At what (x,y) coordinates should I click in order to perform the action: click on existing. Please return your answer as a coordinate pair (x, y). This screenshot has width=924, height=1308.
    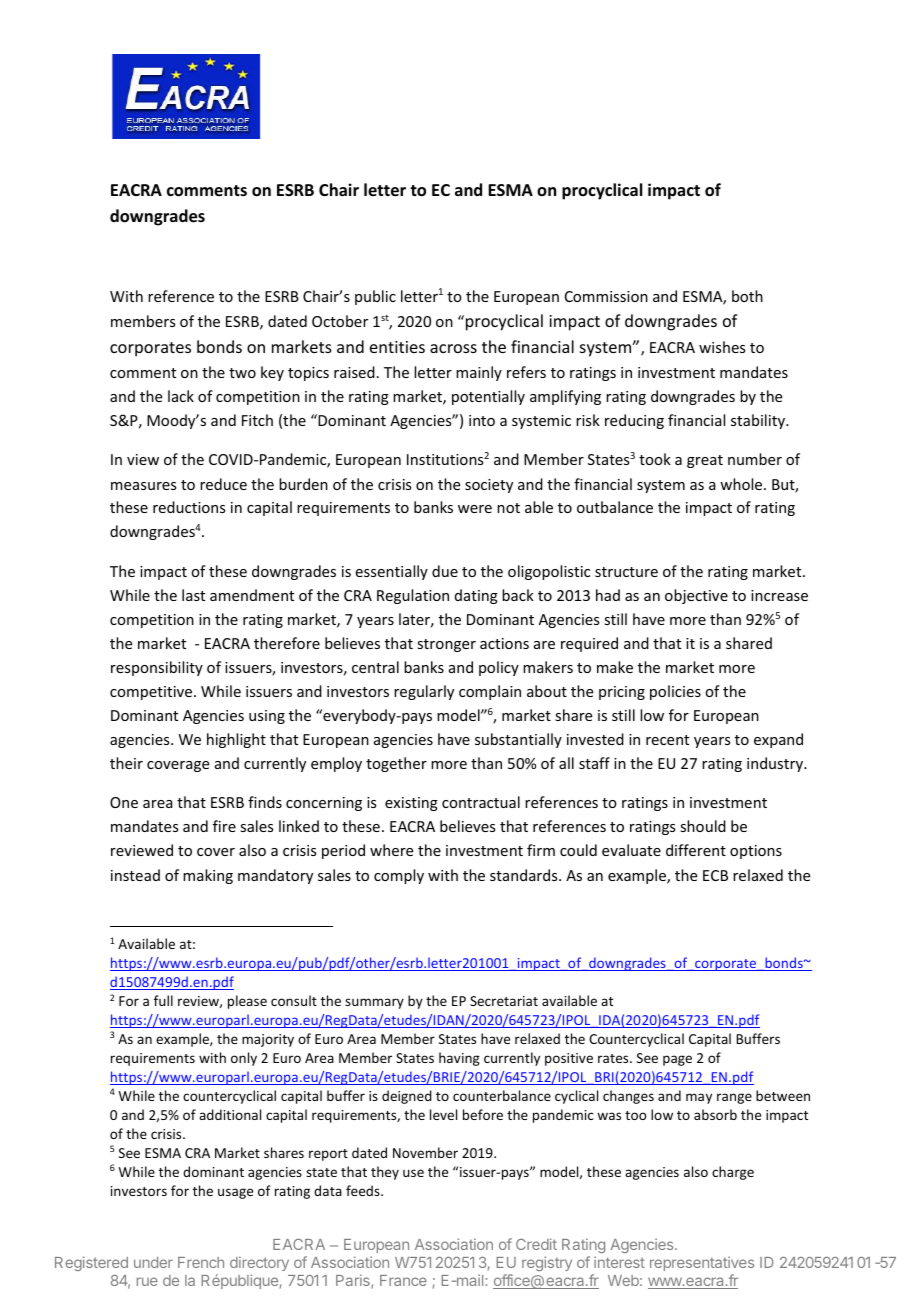
    Looking at the image, I should click on (411, 804).
